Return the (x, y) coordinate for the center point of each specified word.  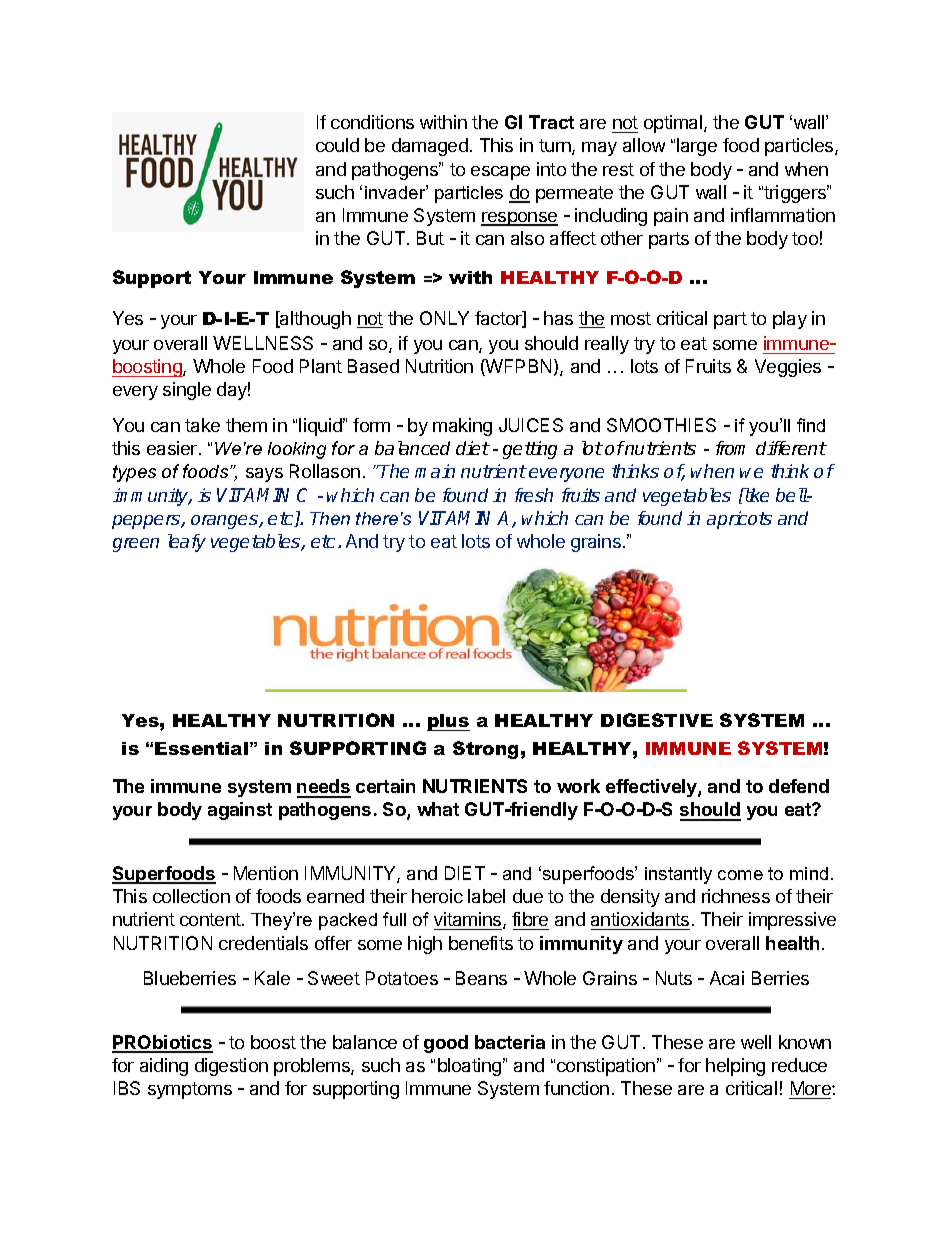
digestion (231, 1067)
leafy (187, 543)
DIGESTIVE (657, 720)
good (446, 1044)
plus (448, 722)
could (337, 145)
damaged (430, 147)
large (697, 147)
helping (735, 1067)
